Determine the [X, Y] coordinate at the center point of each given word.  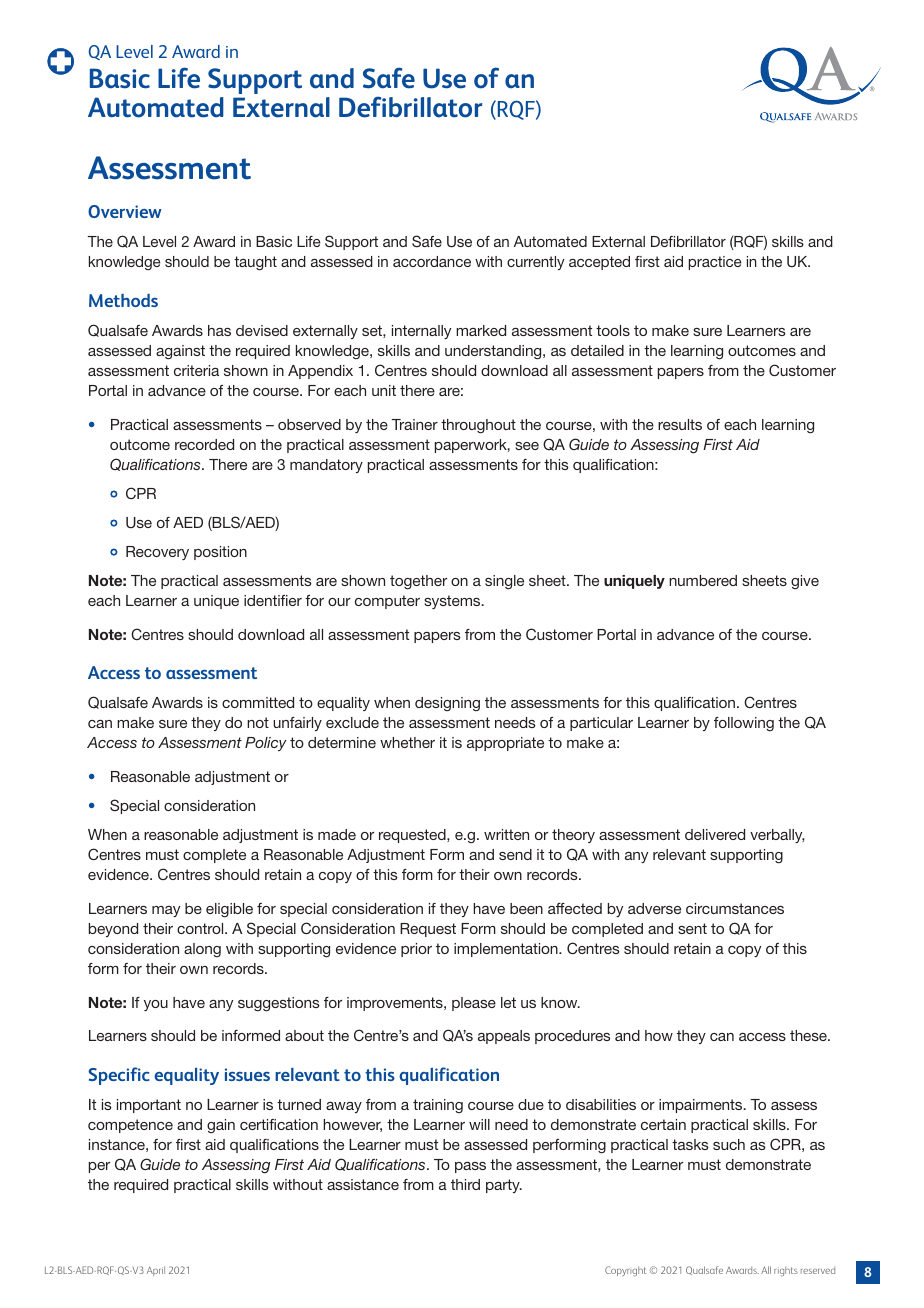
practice [715, 263]
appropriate [505, 744]
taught [255, 263]
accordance [432, 261]
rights [786, 1271]
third [465, 1184]
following [744, 724]
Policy [266, 744]
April [156, 1271]
